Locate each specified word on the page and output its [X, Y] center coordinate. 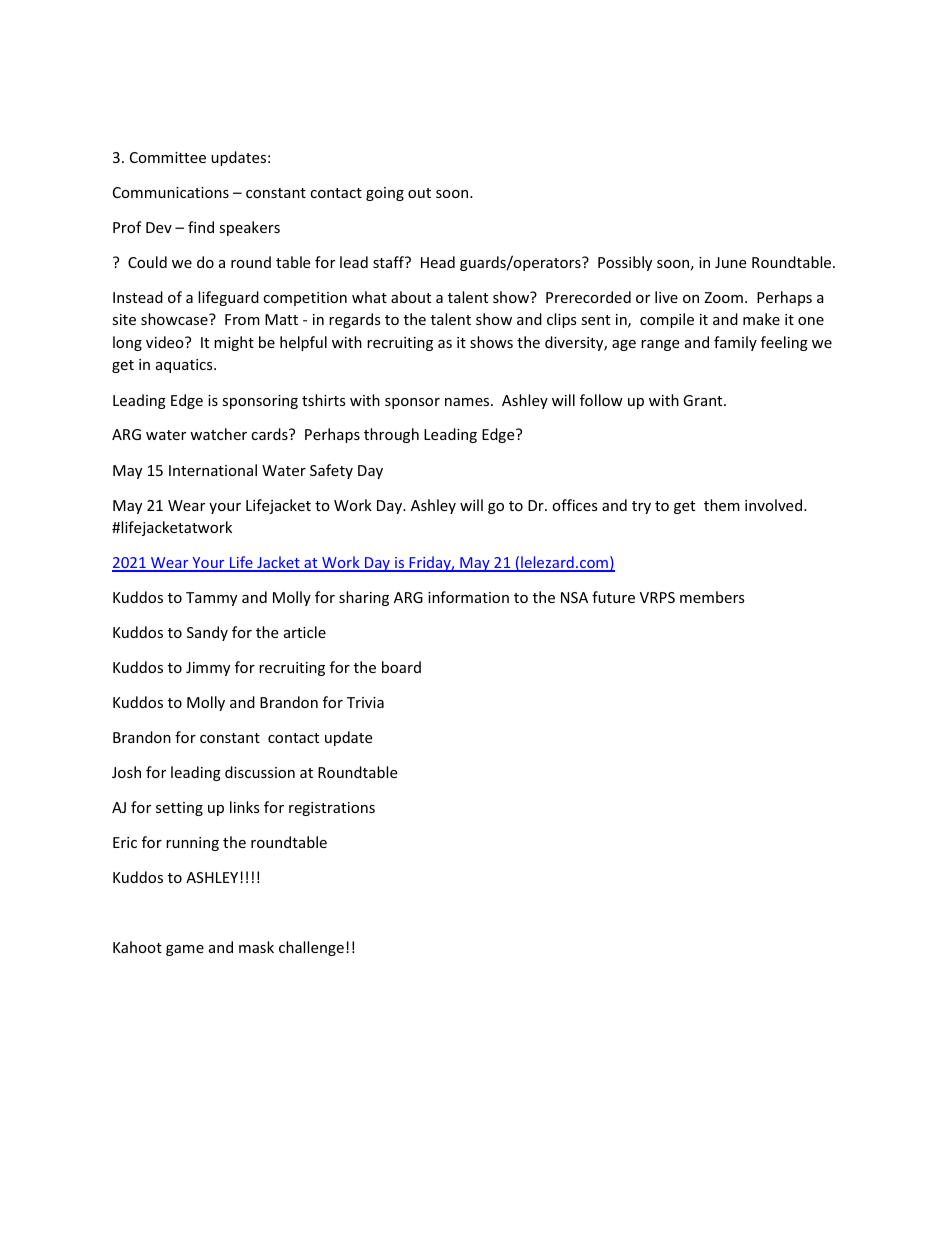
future [613, 597]
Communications [171, 192]
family [735, 343]
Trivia [365, 702]
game [185, 950]
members [712, 597]
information [468, 597]
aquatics [185, 366]
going [385, 194]
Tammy [211, 599]
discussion [260, 772]
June [730, 262]
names [468, 402]
